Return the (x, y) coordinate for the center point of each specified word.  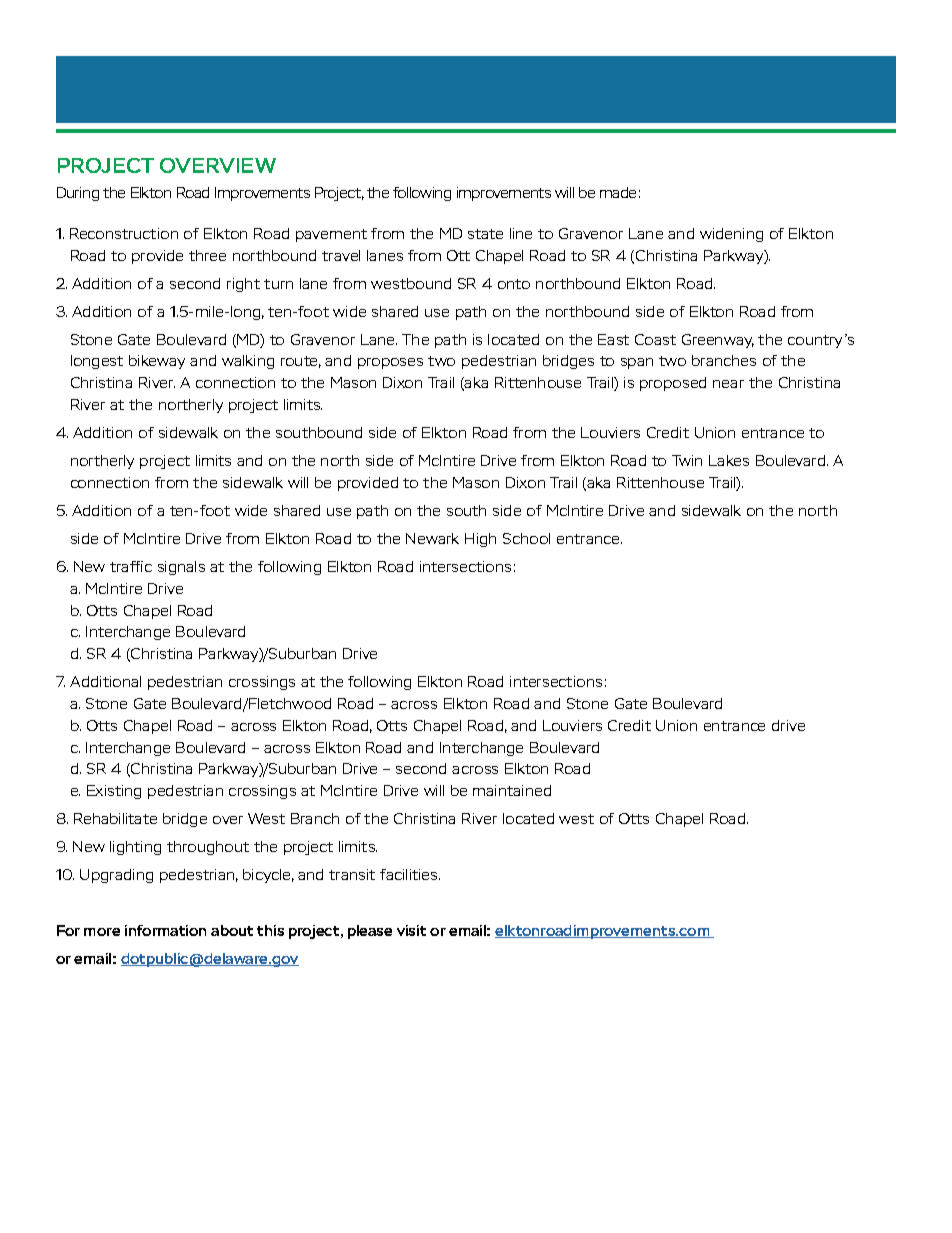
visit (411, 930)
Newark (432, 538)
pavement (331, 235)
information (165, 930)
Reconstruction (124, 233)
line (521, 233)
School (526, 538)
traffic (131, 566)
